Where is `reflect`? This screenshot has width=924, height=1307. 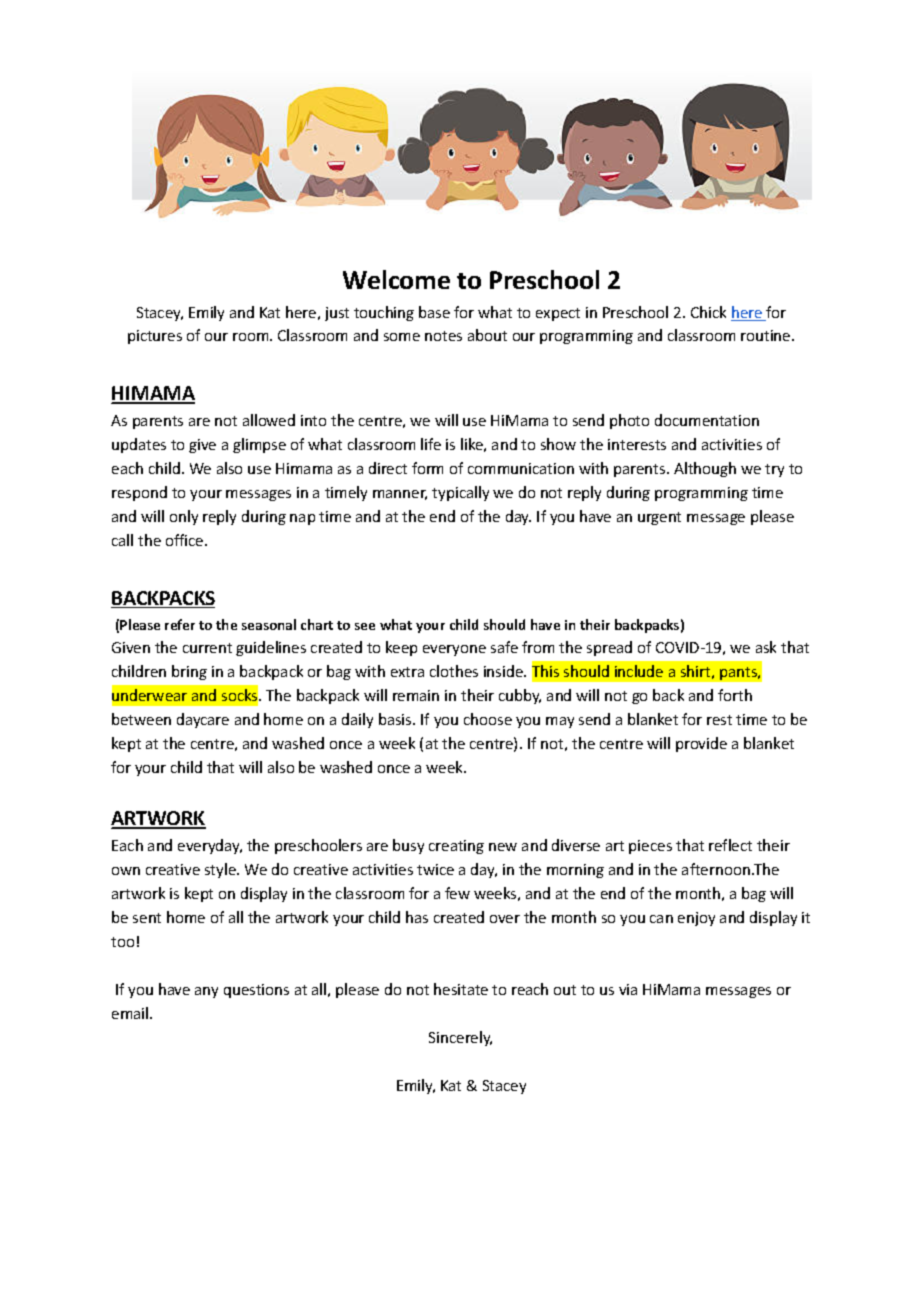
reflect is located at coordinates (730, 845).
